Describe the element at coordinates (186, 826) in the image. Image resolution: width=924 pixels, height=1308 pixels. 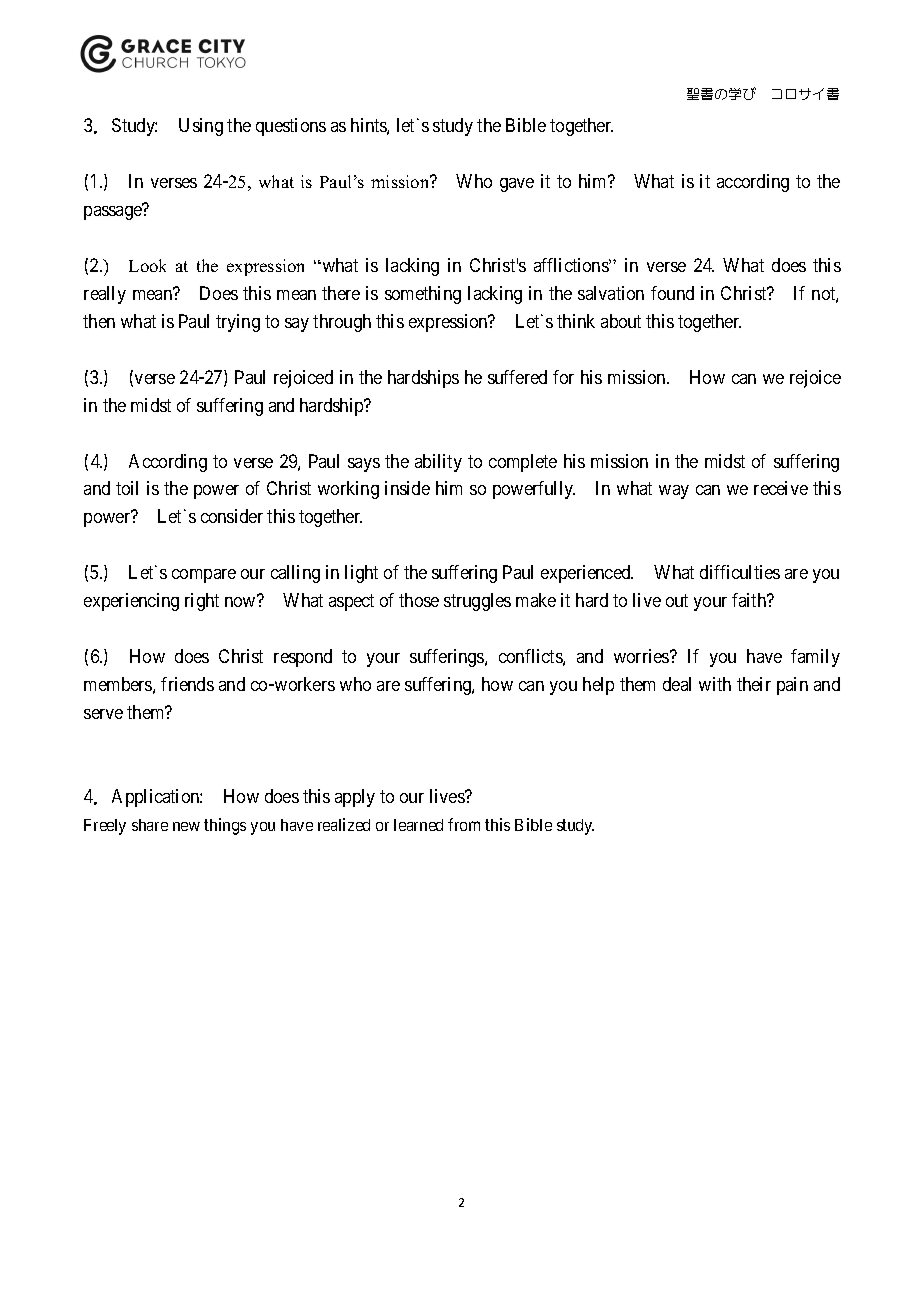
I see `new` at that location.
